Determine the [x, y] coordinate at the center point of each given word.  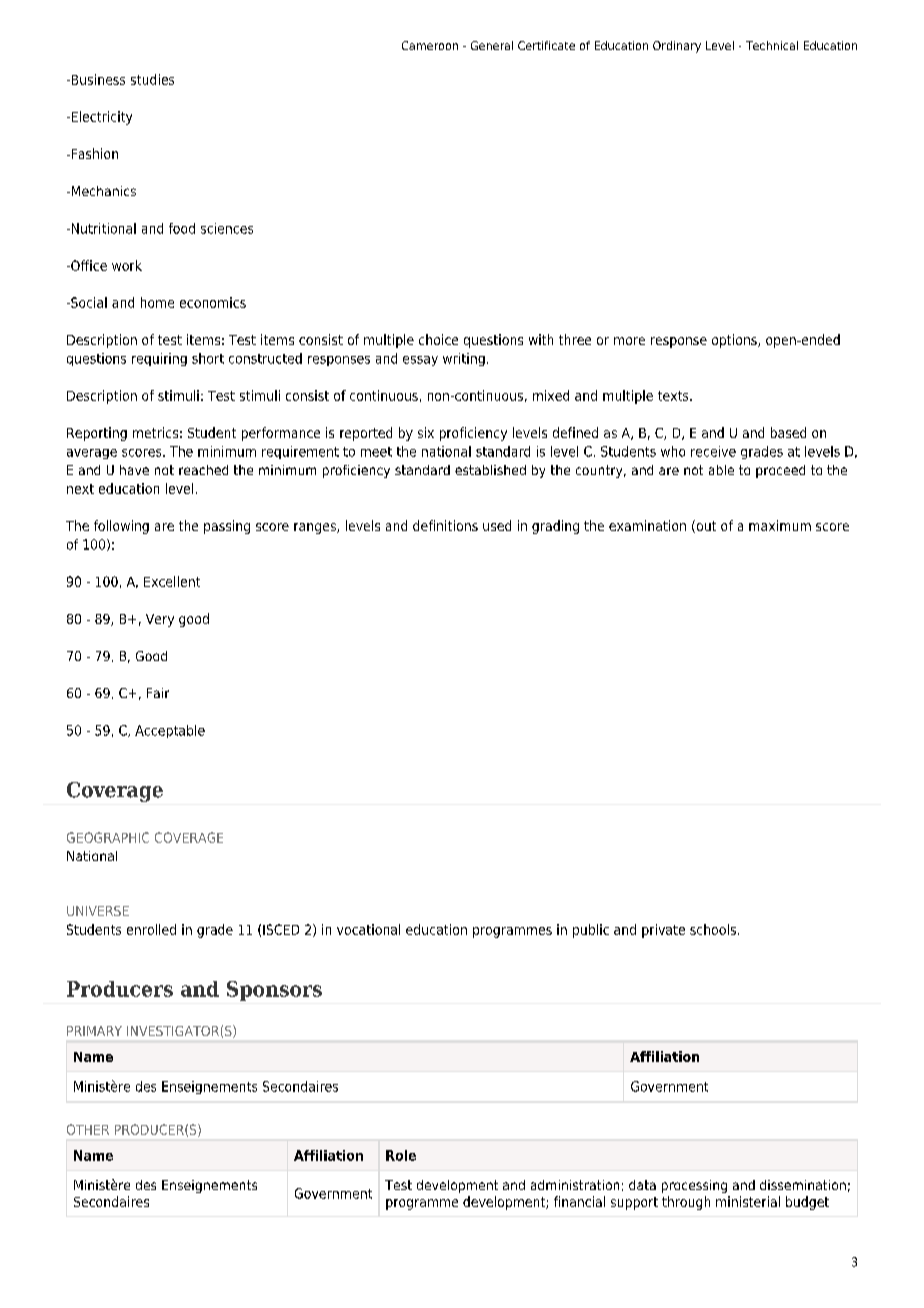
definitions [445, 525]
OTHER [88, 1129]
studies [152, 79]
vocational [368, 929]
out [705, 526]
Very [160, 620]
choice [438, 339]
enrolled [151, 929]
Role [401, 1155]
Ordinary [677, 47]
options [735, 341]
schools [713, 929]
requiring [159, 359]
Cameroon [430, 45]
